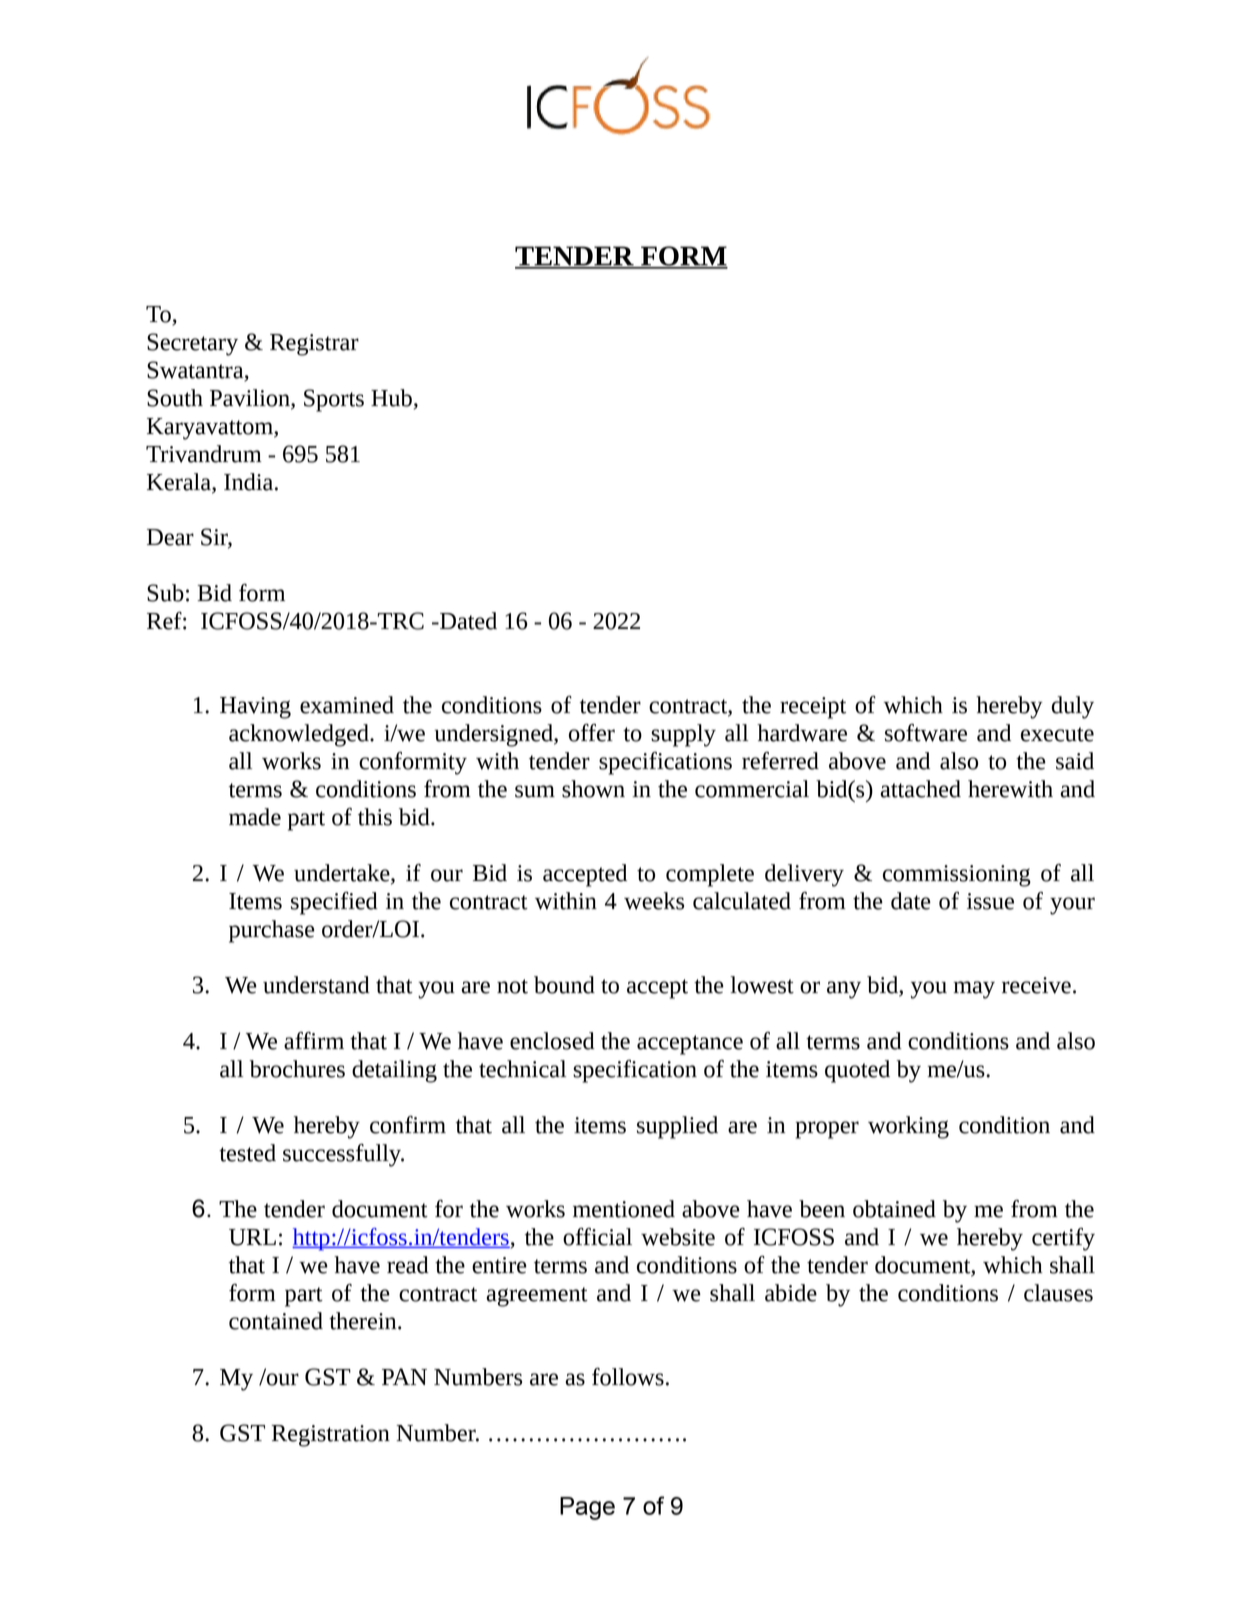 This image has width=1242, height=1607. What do you see at coordinates (251, 399) in the image?
I see `Pavilion` at bounding box center [251, 399].
